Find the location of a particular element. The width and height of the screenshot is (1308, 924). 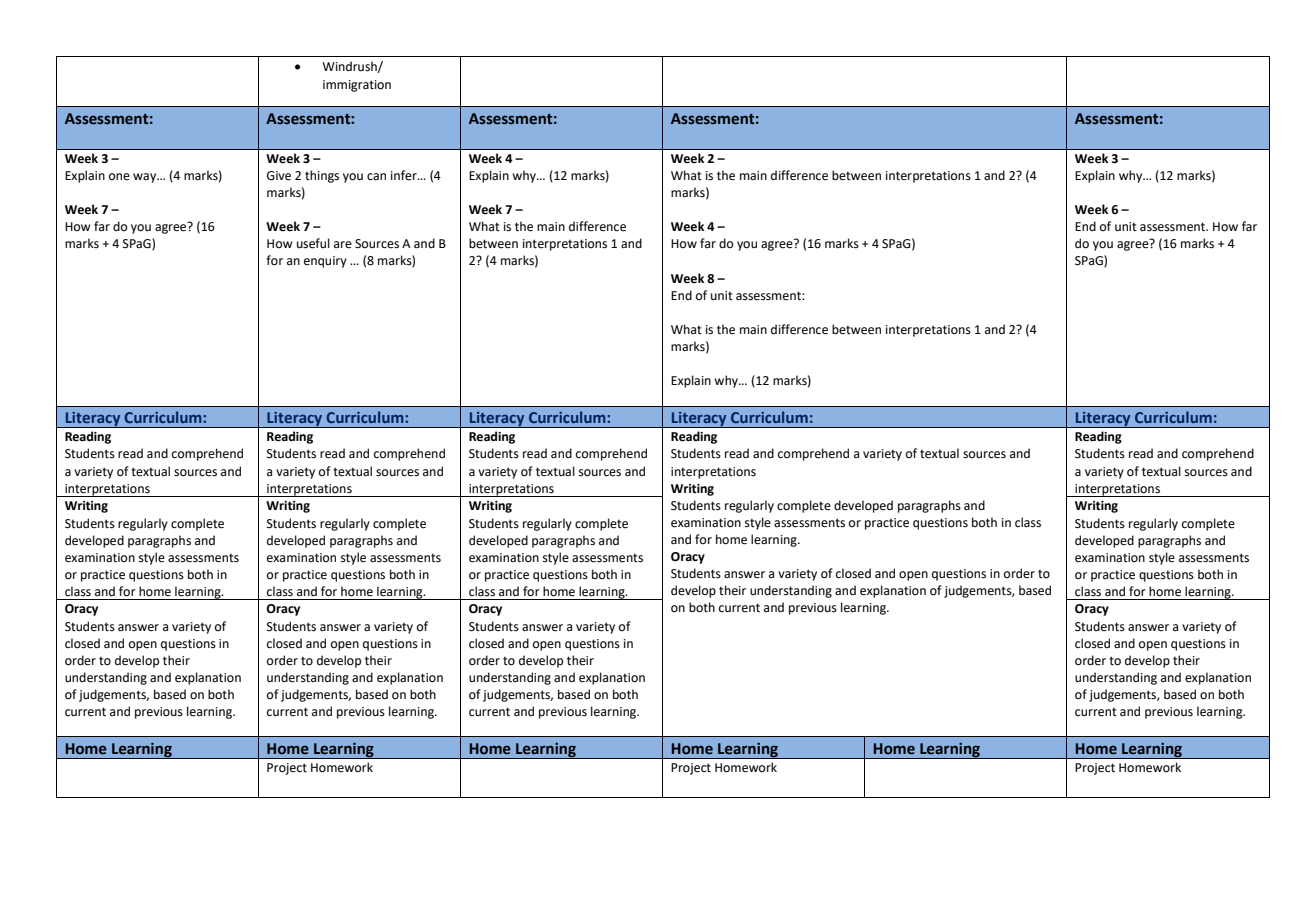

useful is located at coordinates (313, 243).
